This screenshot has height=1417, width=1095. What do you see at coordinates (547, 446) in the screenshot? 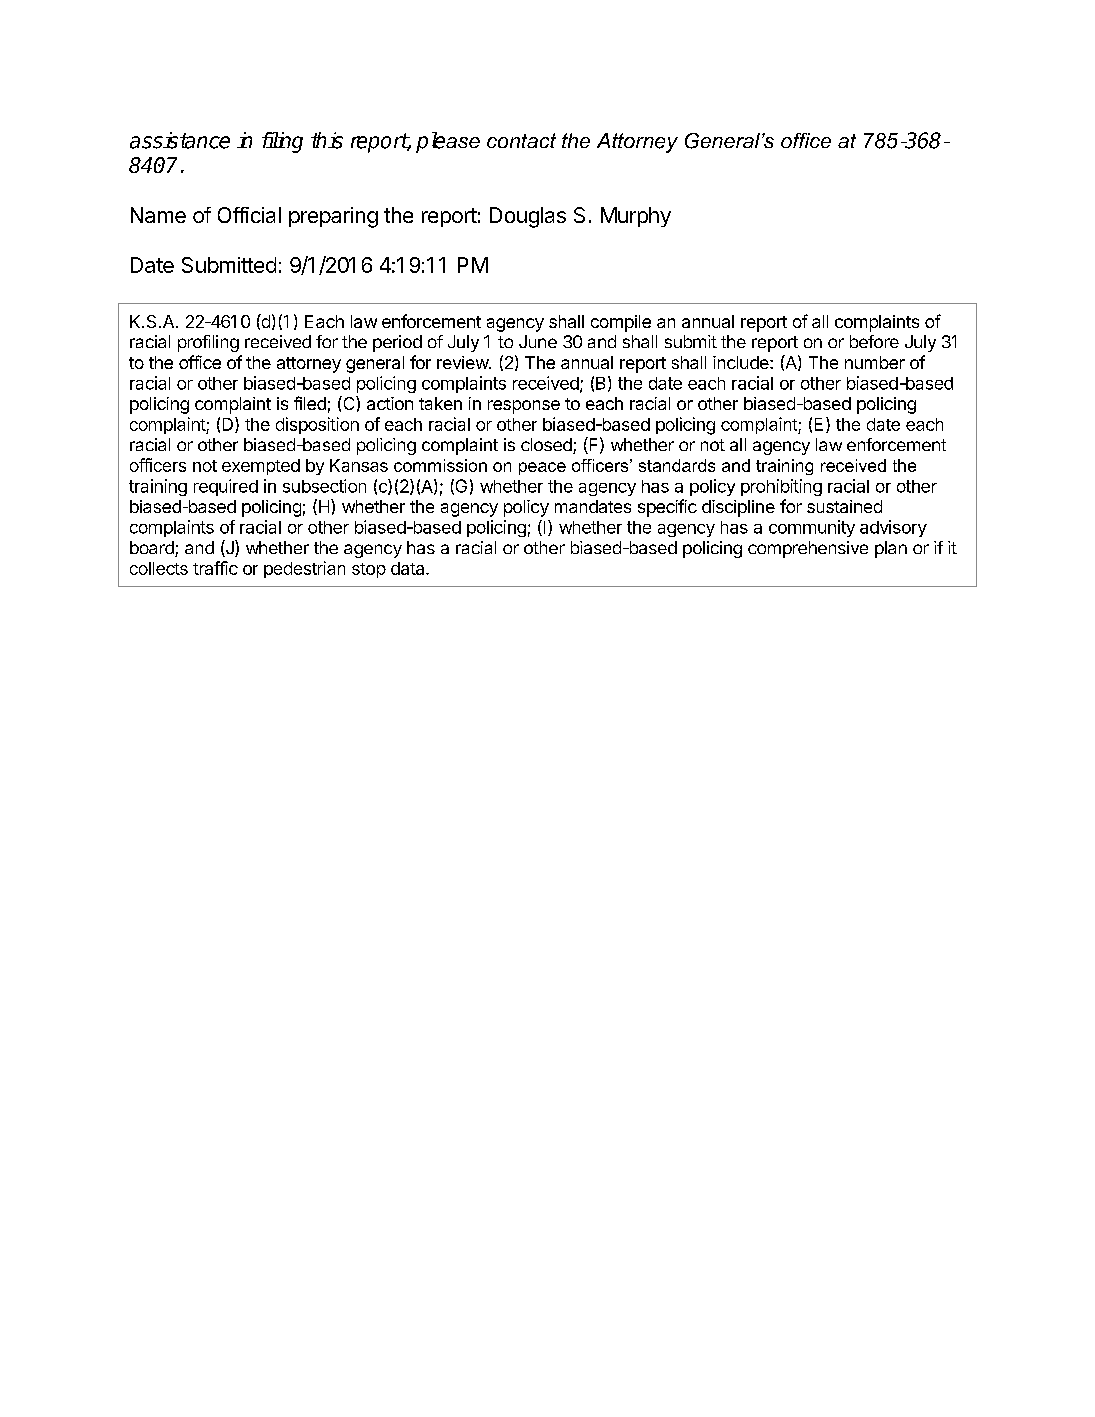
I see `closed` at bounding box center [547, 446].
